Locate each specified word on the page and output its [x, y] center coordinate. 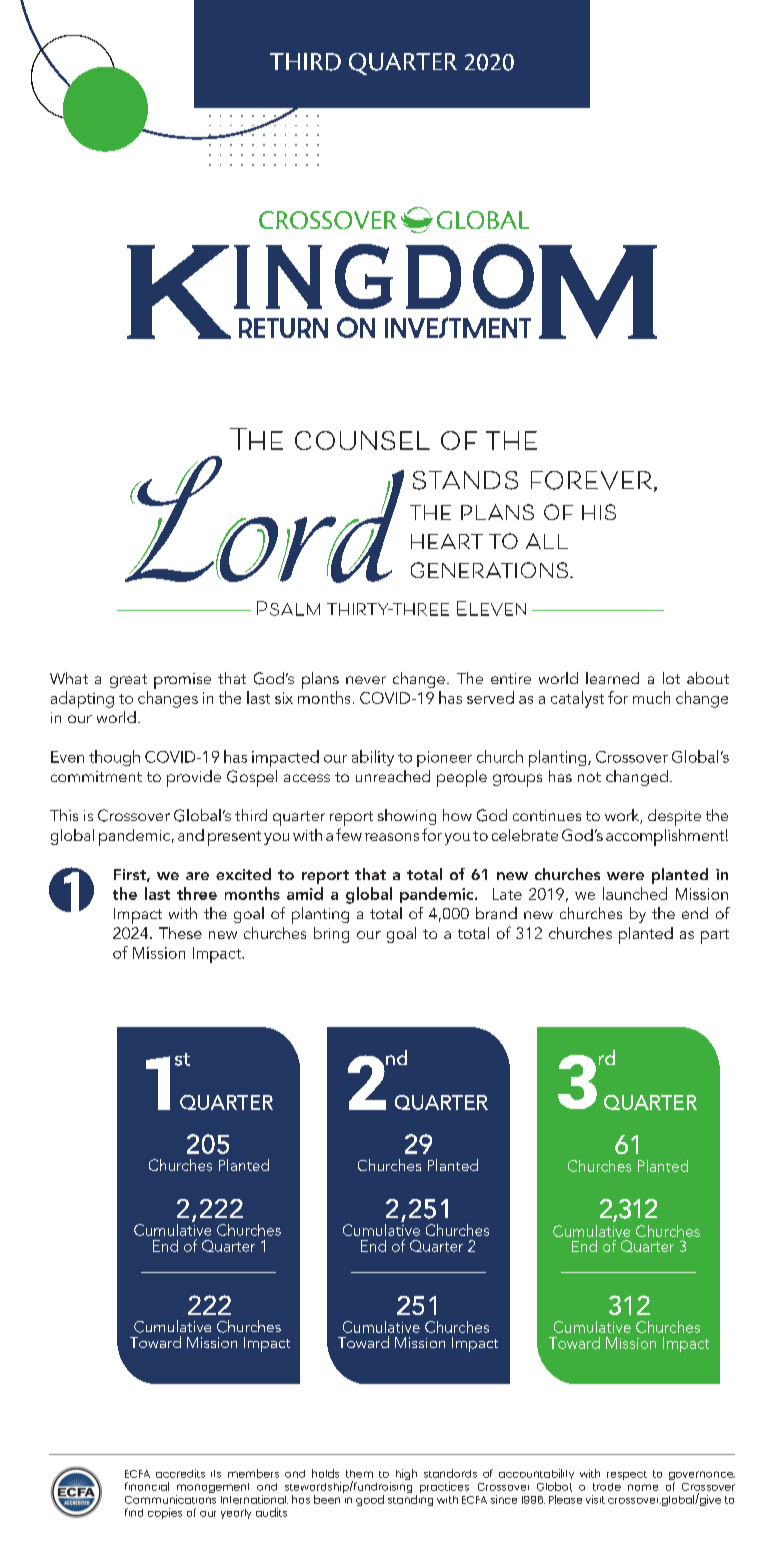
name [643, 1487]
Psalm [288, 608]
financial [147, 1486]
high [406, 1474]
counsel [362, 440]
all [547, 541]
